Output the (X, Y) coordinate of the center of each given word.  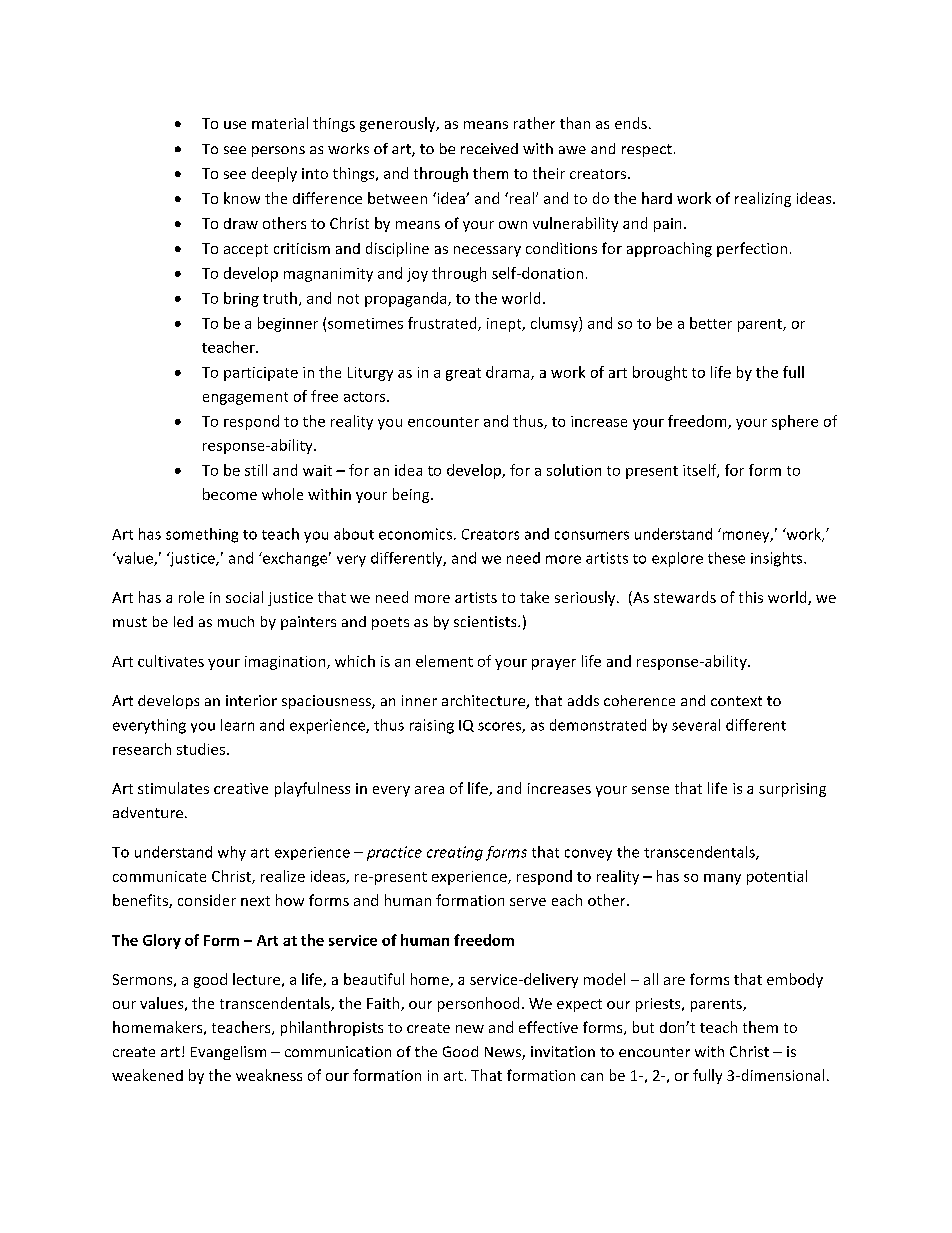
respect (647, 150)
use (235, 125)
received (489, 148)
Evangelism (228, 1053)
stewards (685, 597)
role (191, 597)
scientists (486, 621)
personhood (478, 1004)
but (643, 1027)
